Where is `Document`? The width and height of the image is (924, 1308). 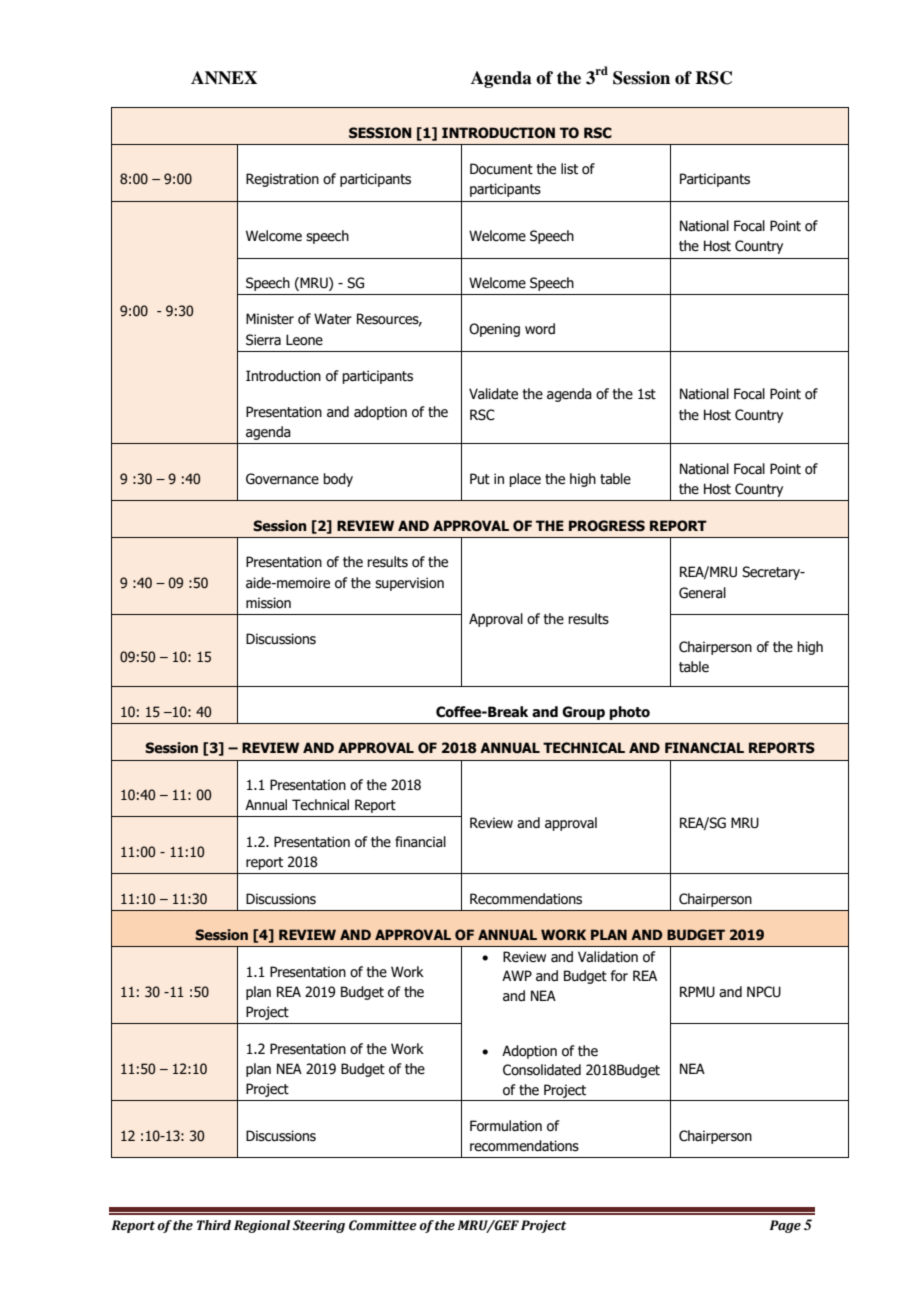 Document is located at coordinates (501, 169).
